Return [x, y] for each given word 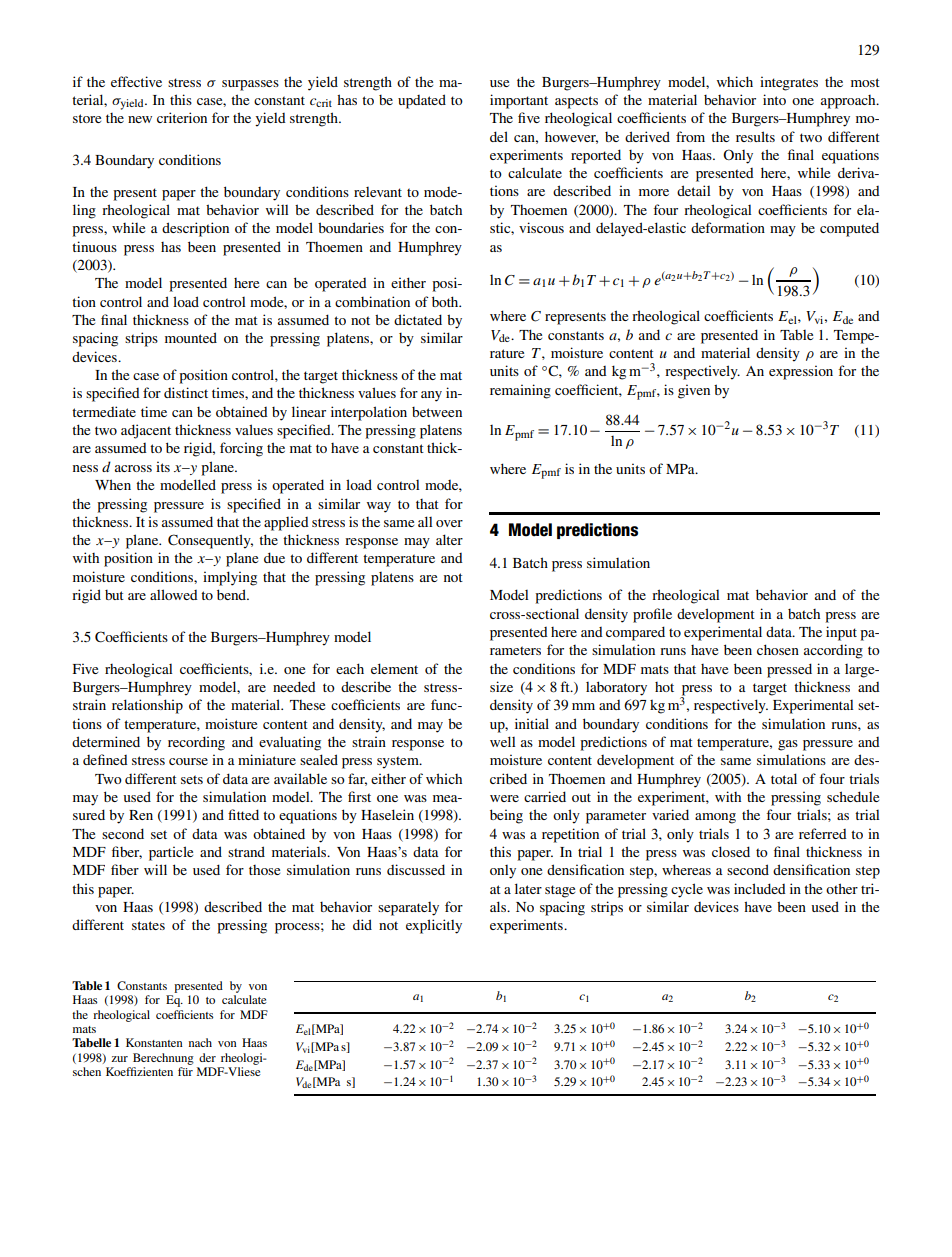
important [519, 101]
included [760, 888]
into [774, 99]
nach [200, 1042]
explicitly [434, 926]
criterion [182, 117]
